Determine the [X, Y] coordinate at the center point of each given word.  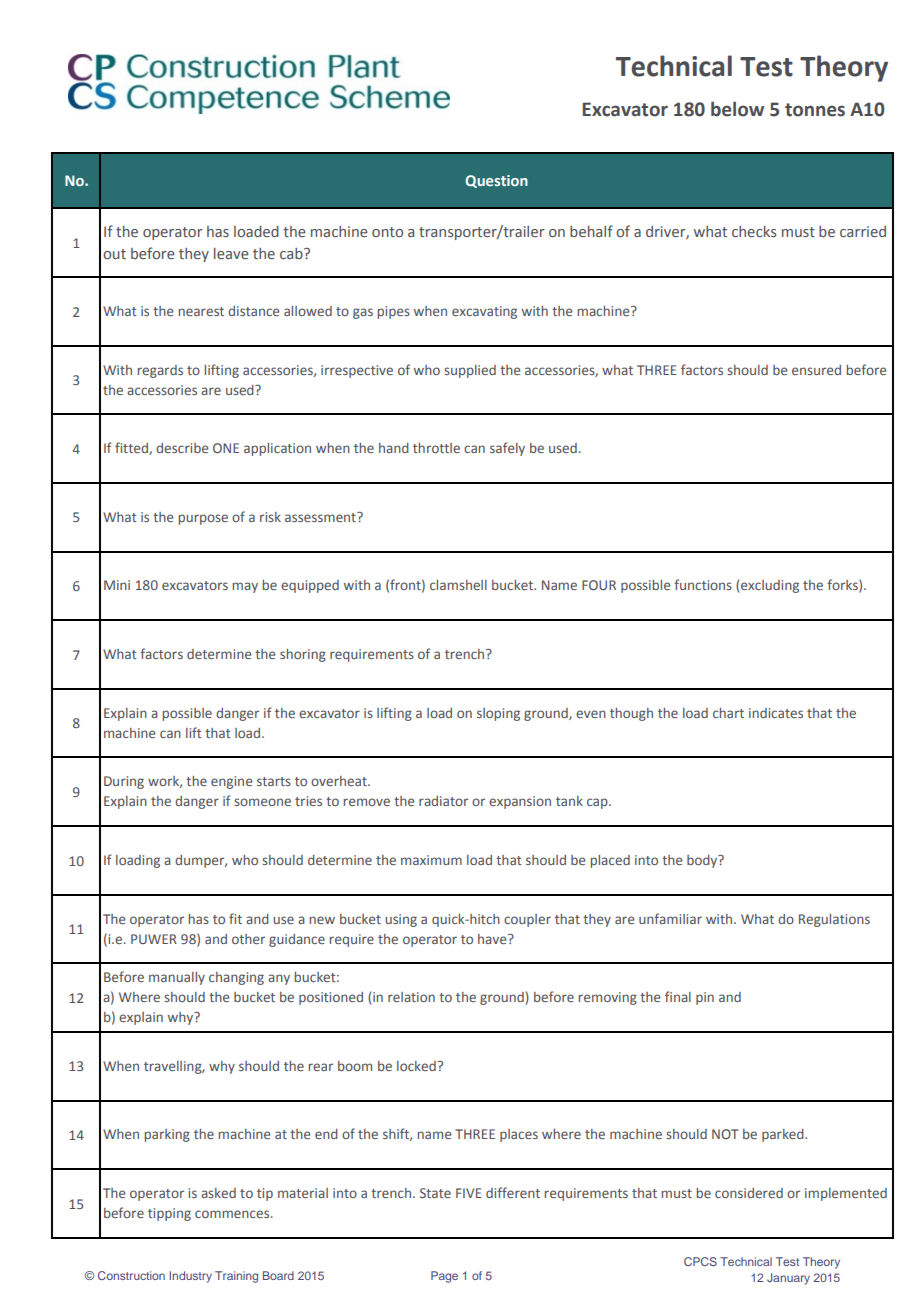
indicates [776, 713]
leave [231, 253]
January [788, 1279]
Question [496, 181]
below [737, 109]
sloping [498, 714]
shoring [303, 655]
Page [444, 1277]
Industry [191, 1277]
